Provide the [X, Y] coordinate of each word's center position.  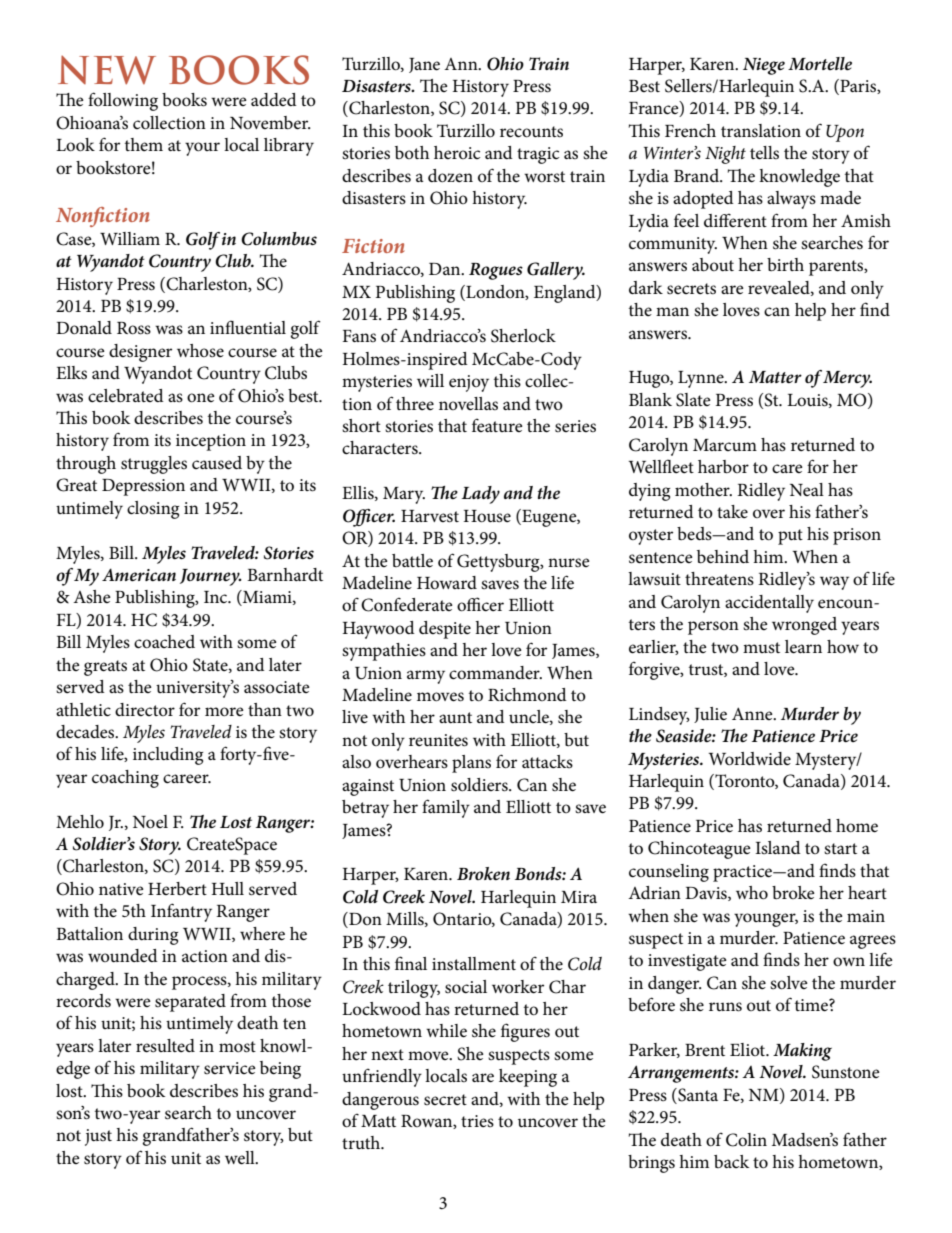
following [123, 101]
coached [164, 642]
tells [764, 153]
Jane [424, 65]
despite [445, 630]
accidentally [769, 604]
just [98, 1137]
